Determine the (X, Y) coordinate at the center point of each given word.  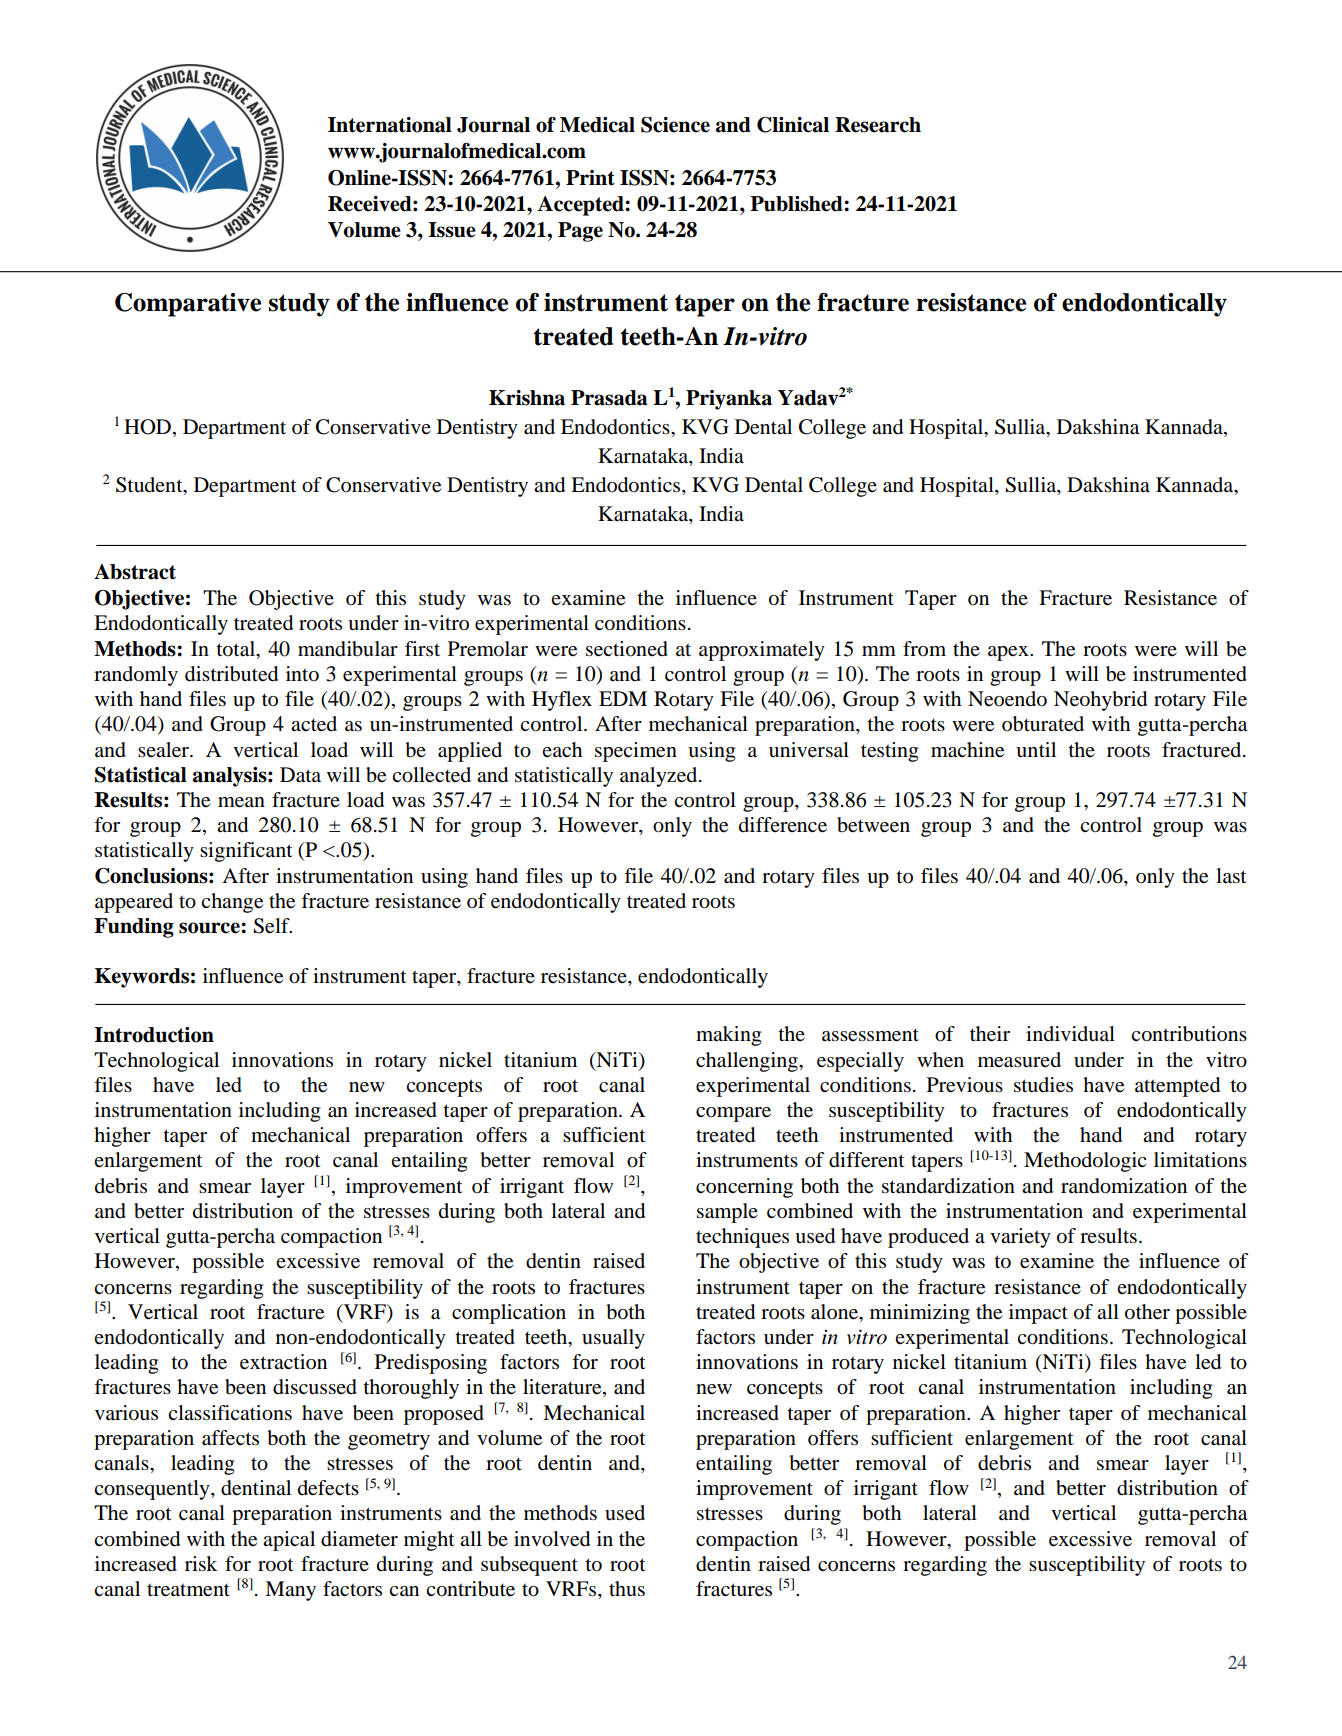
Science (675, 125)
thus (627, 1589)
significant (246, 852)
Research (878, 125)
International (390, 125)
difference (783, 825)
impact (1038, 1314)
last (1231, 876)
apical (289, 1541)
